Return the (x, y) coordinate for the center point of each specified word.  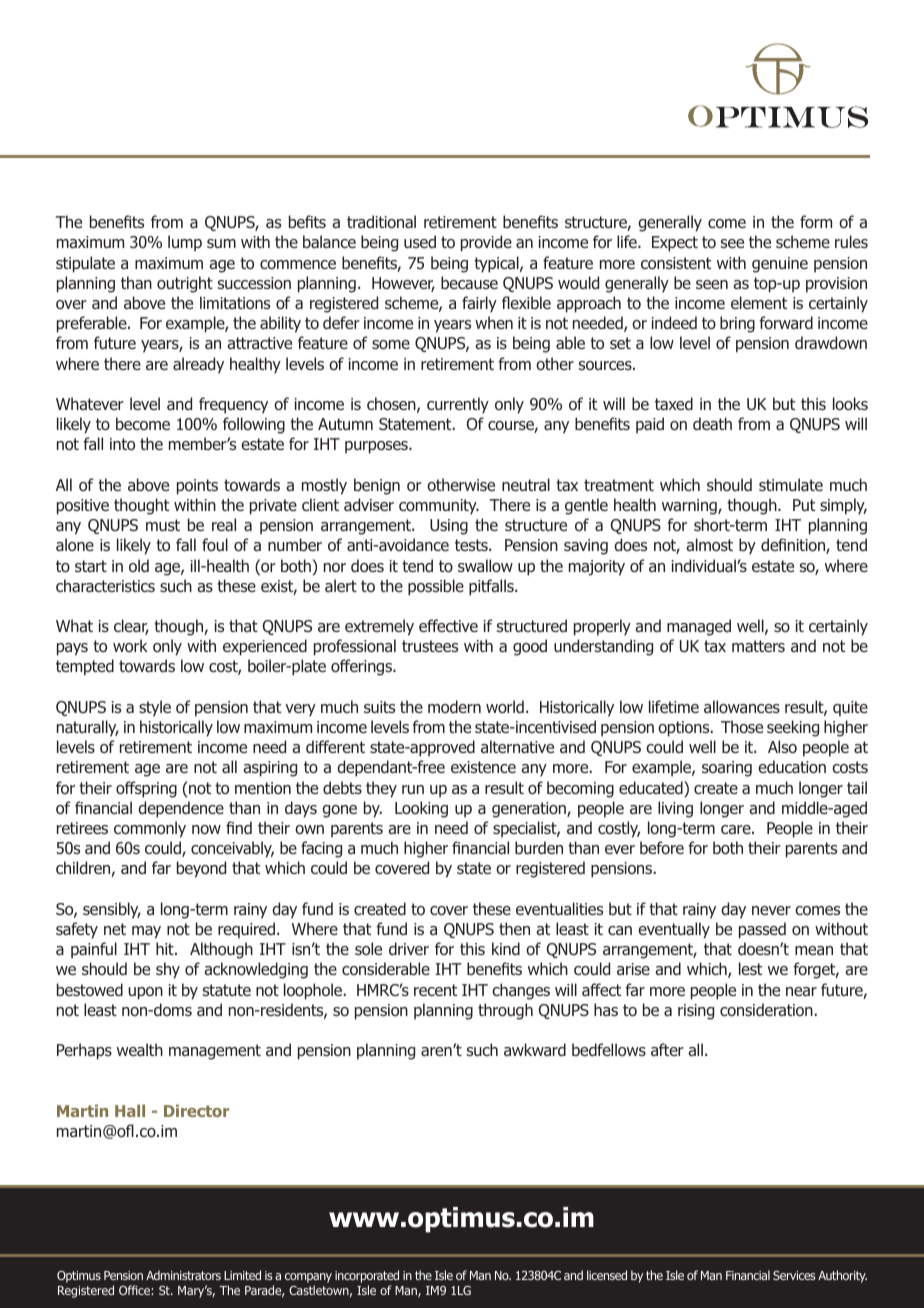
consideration (767, 1010)
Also (782, 747)
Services (794, 1275)
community (439, 507)
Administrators (183, 1275)
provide (486, 243)
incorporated (367, 1276)
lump (185, 243)
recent (435, 990)
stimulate (791, 484)
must (163, 525)
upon (145, 993)
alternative (517, 747)
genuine (780, 265)
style (155, 708)
